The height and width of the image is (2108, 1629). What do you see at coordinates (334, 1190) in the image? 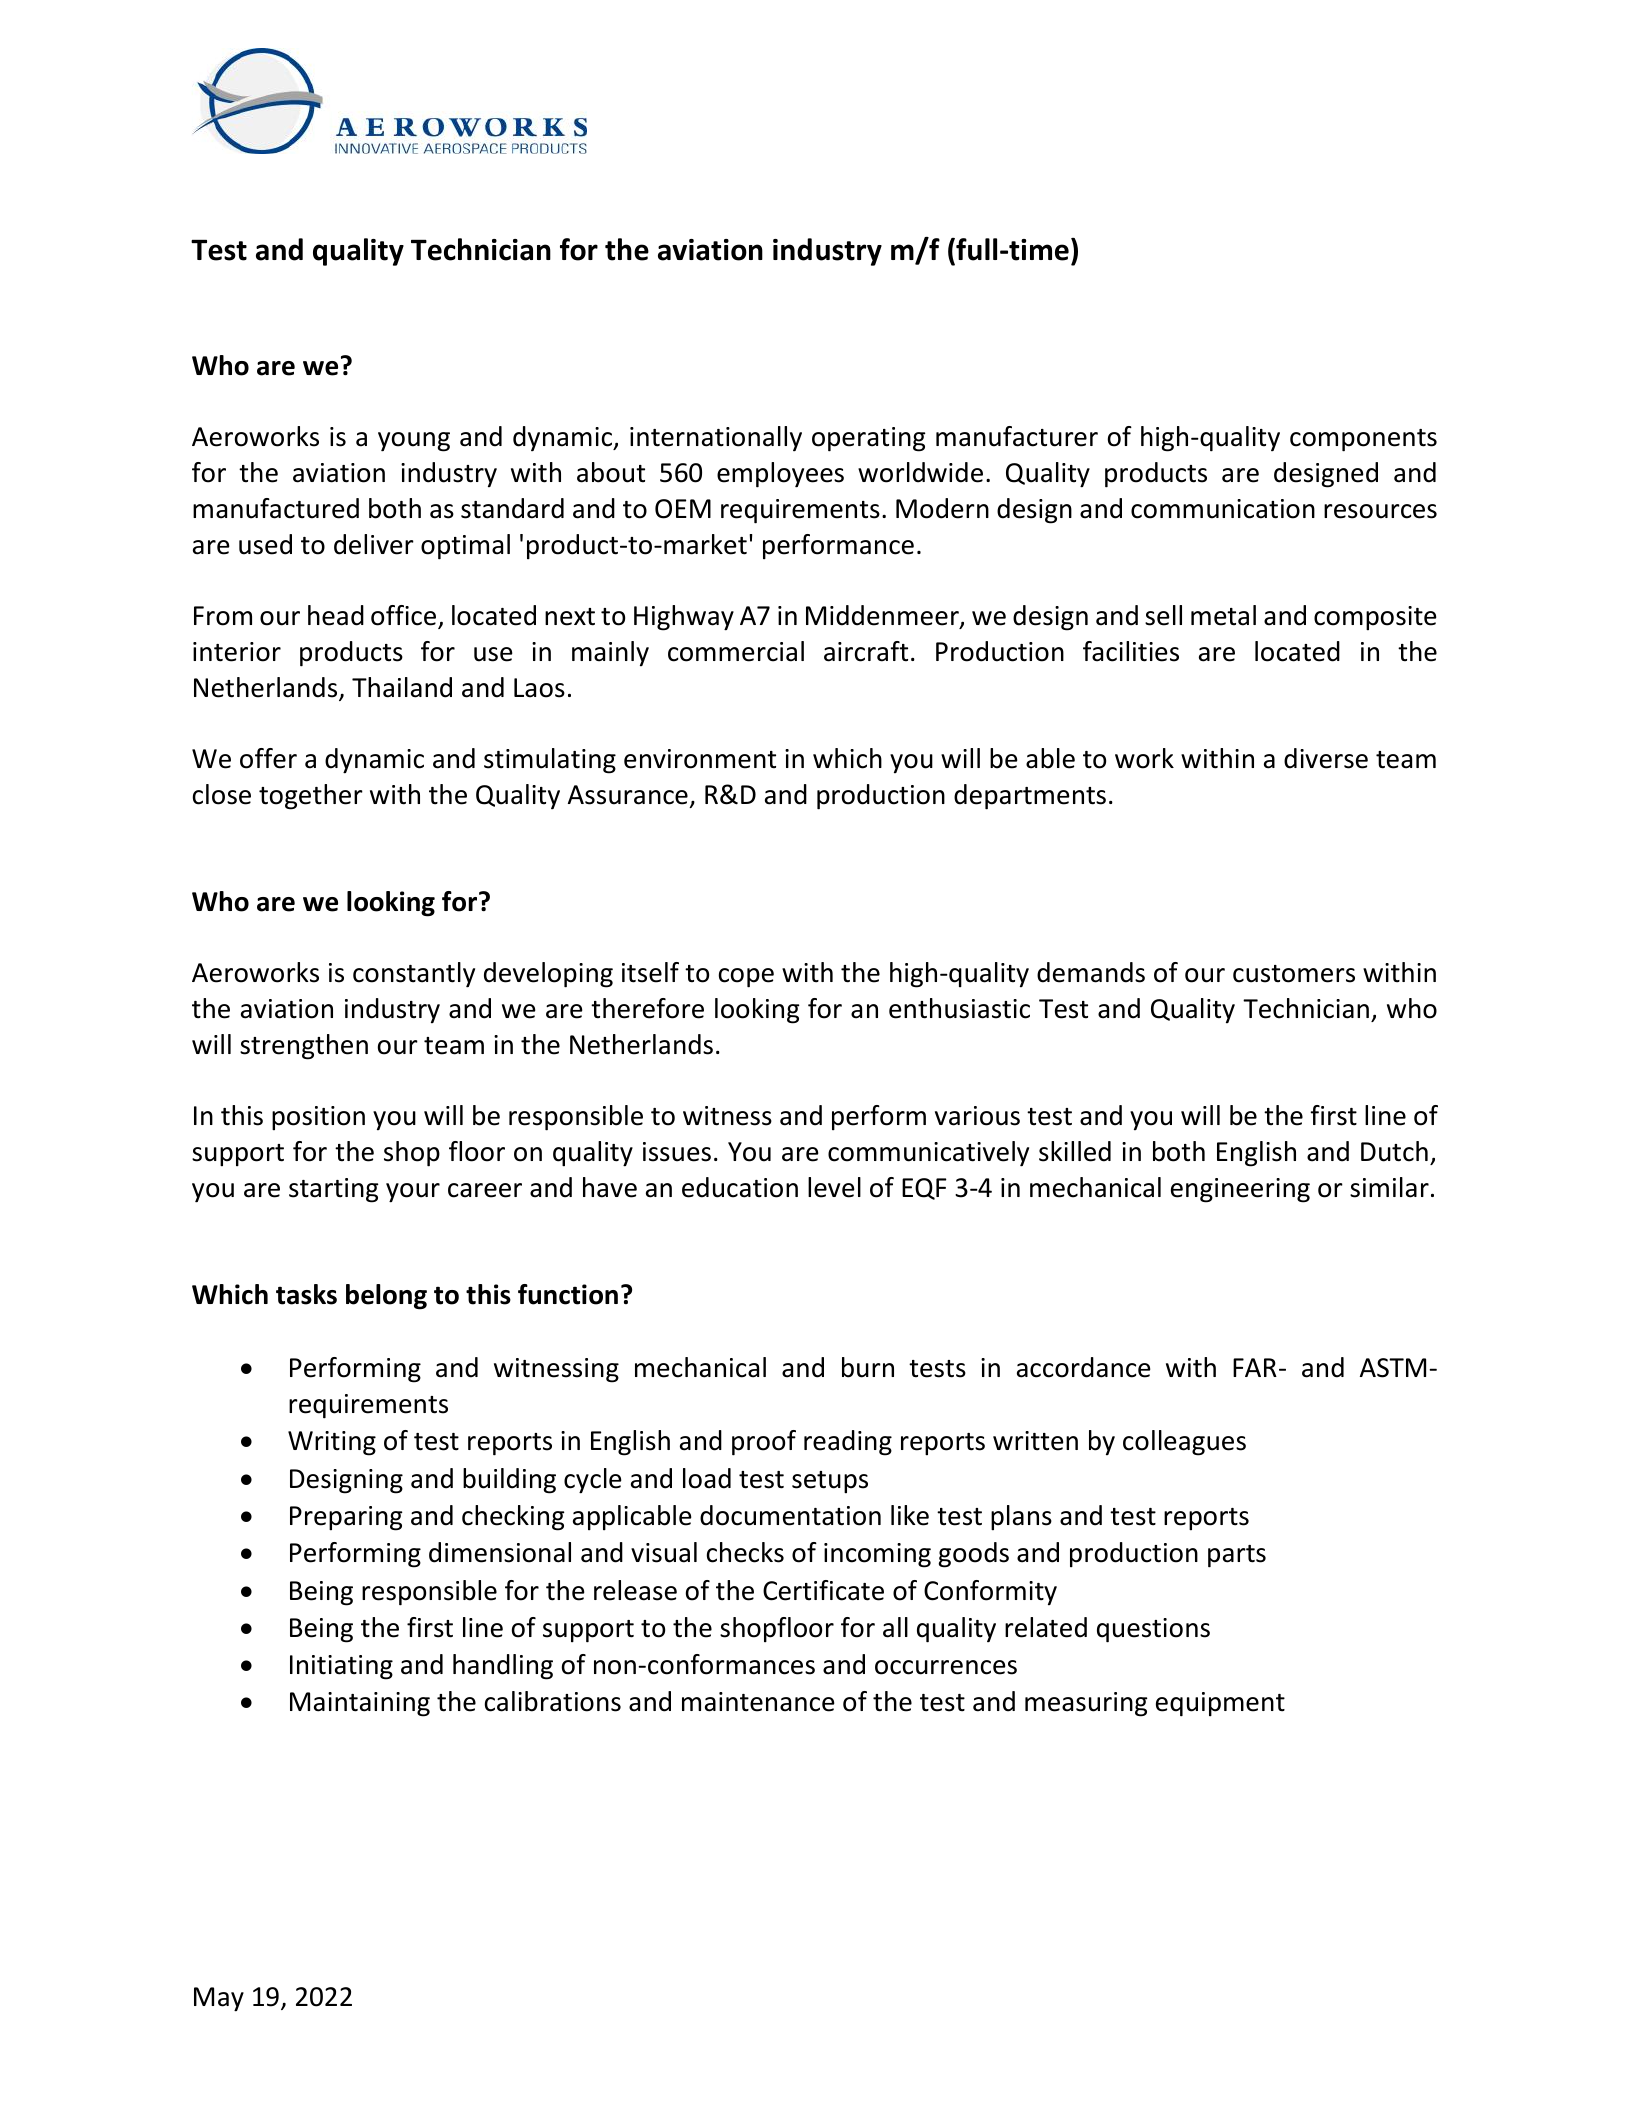
I see `starting` at bounding box center [334, 1190].
